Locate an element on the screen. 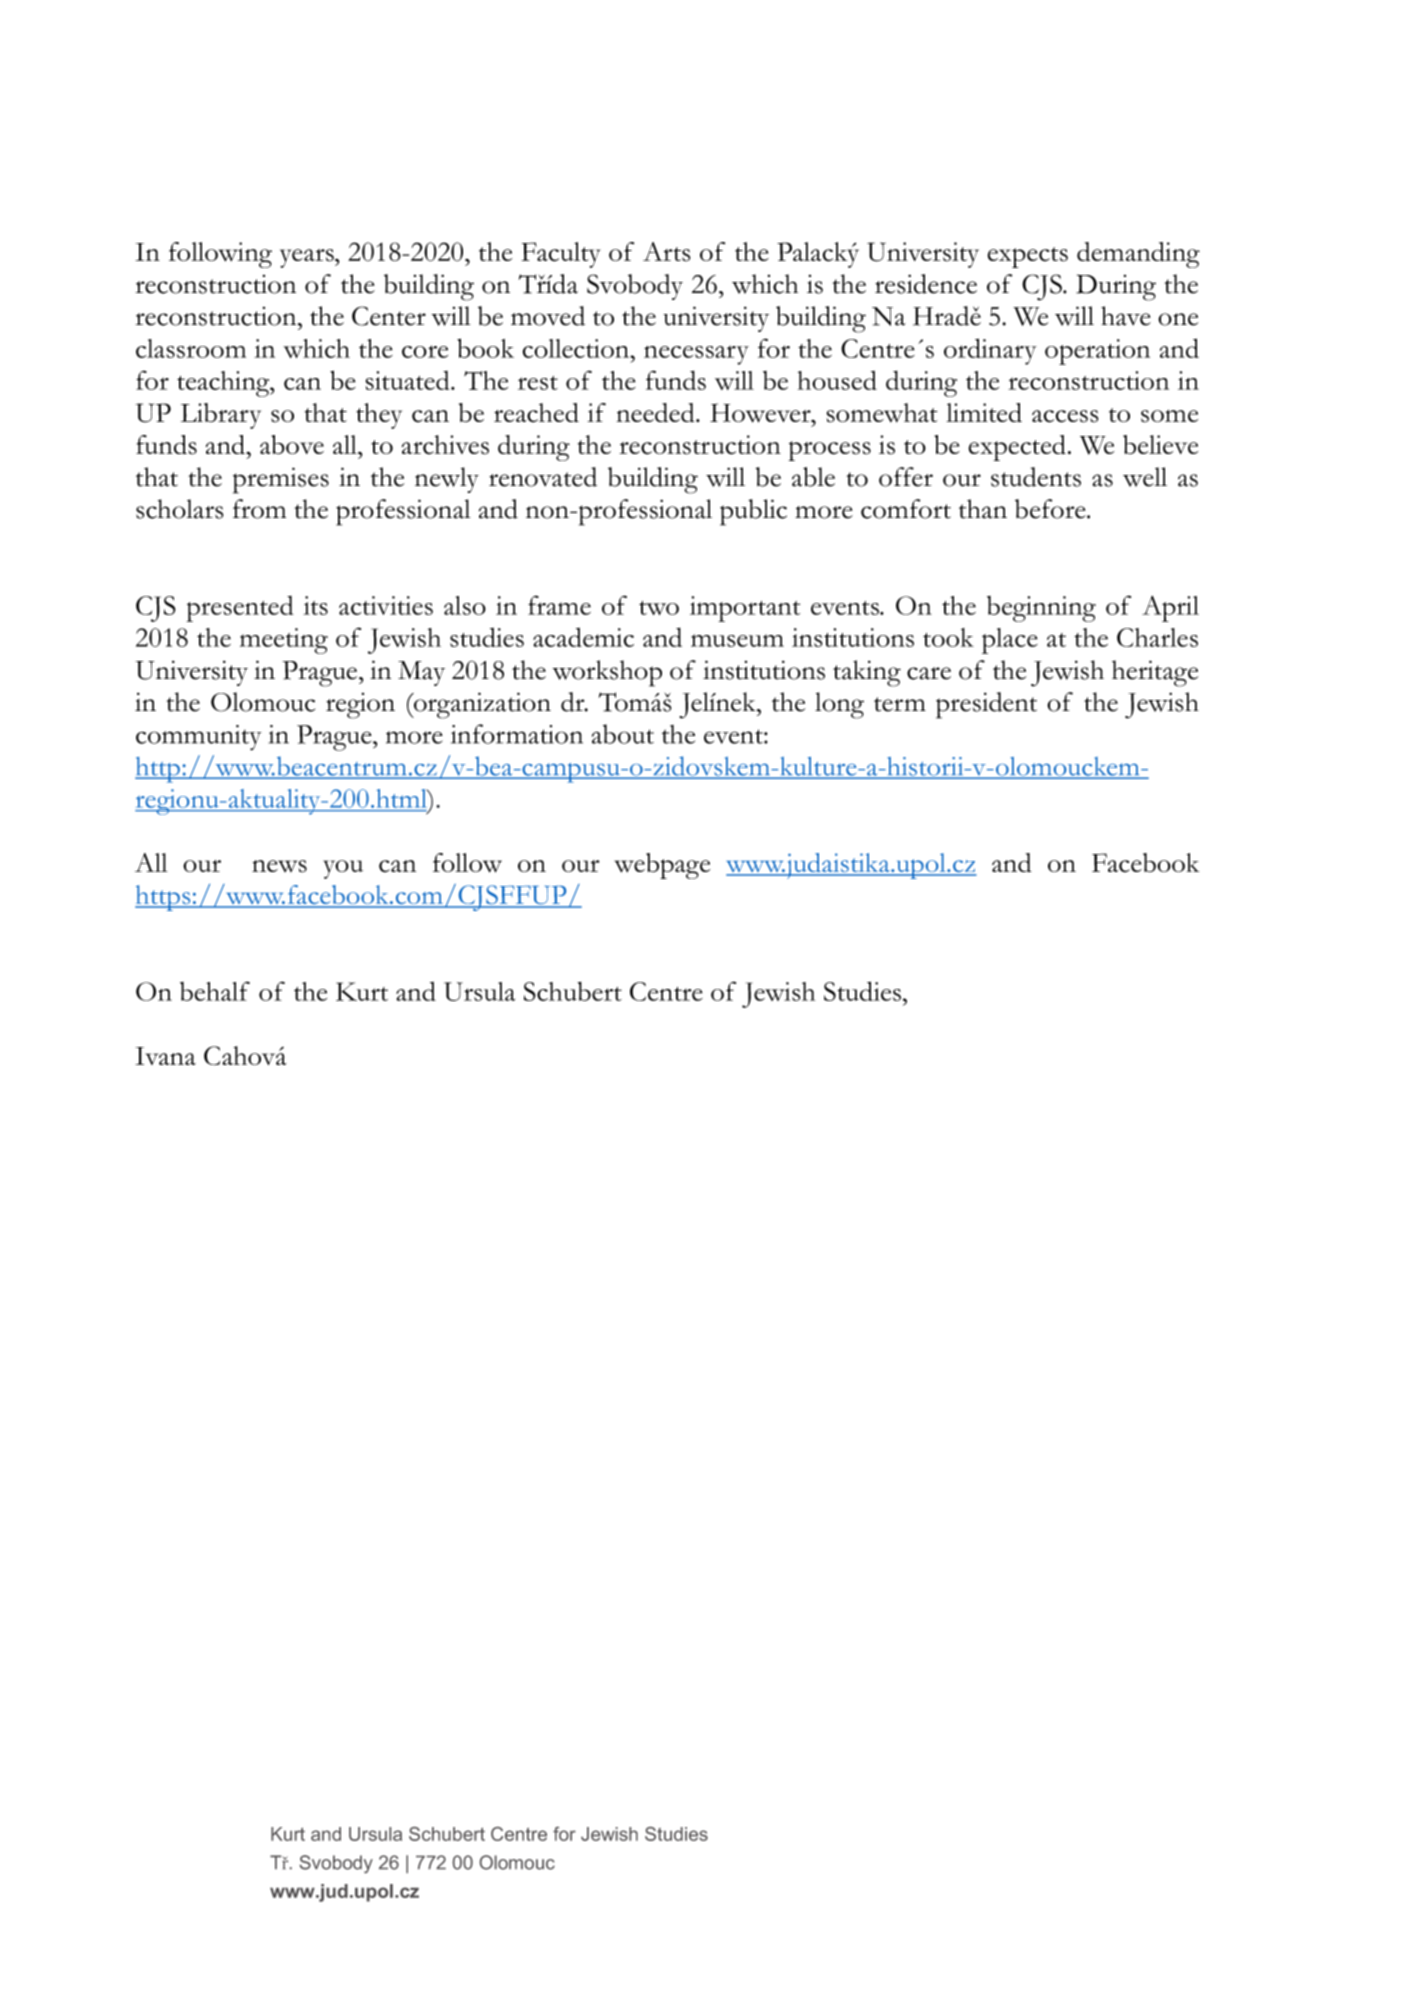 The image size is (1418, 2005). public is located at coordinates (753, 512).
